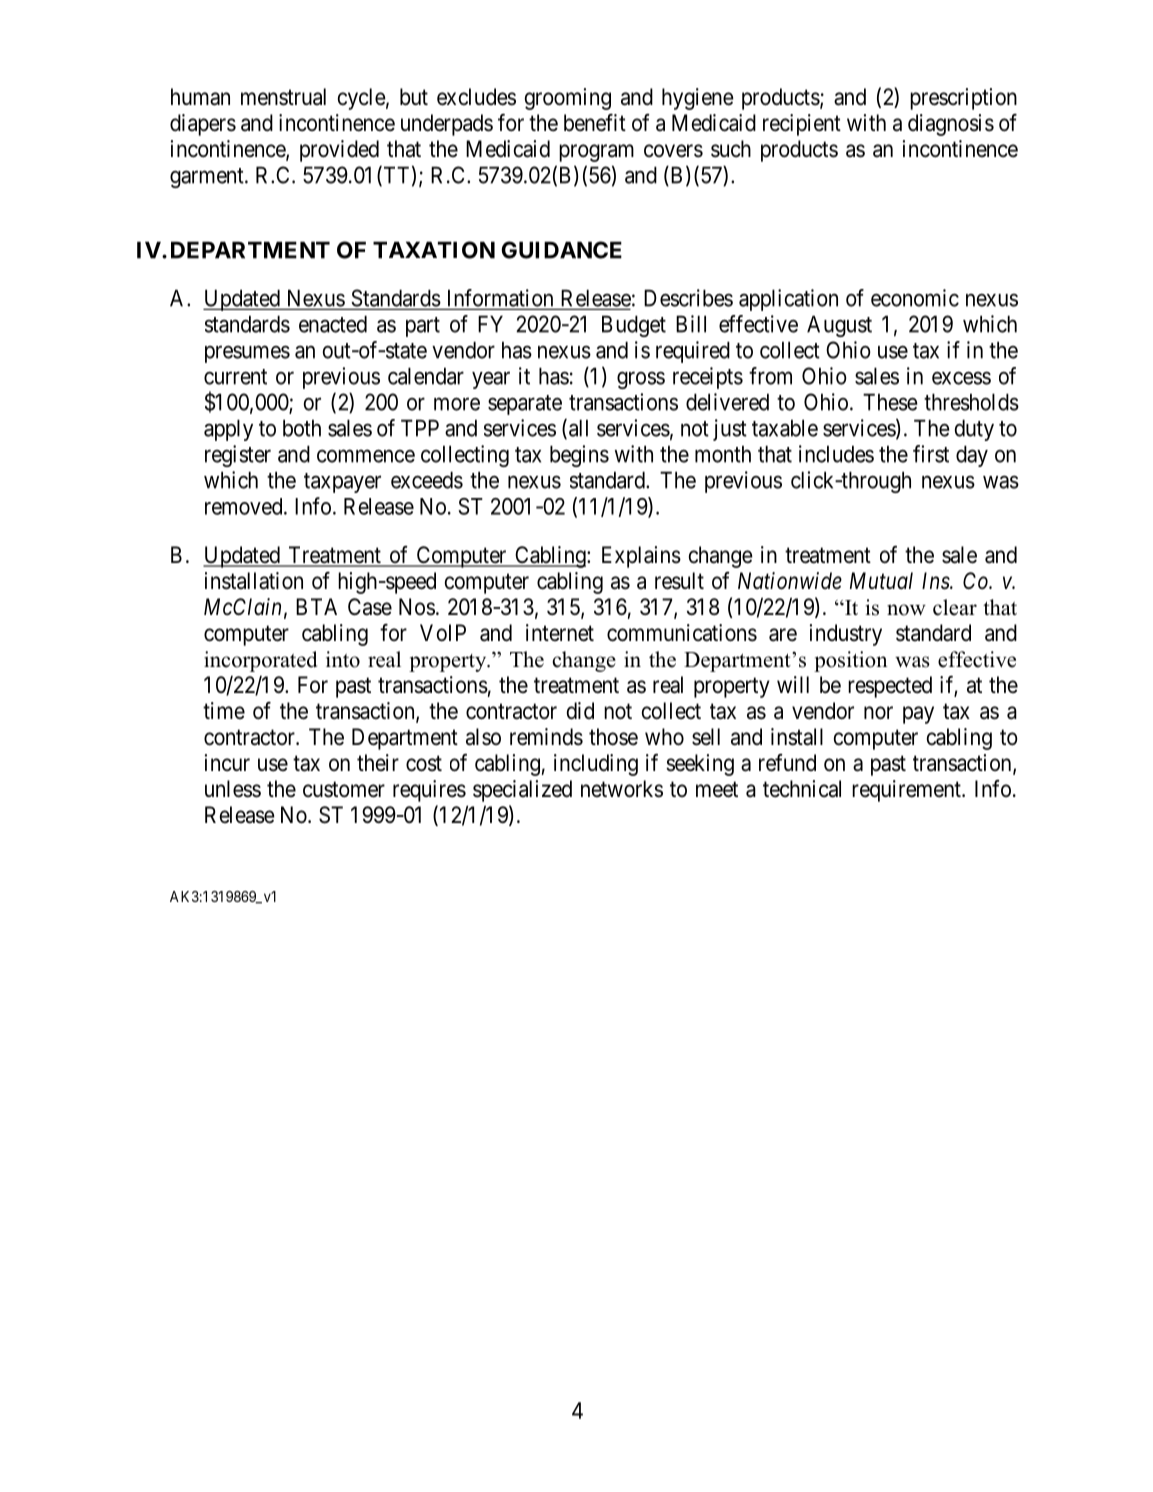 The width and height of the screenshot is (1153, 1492). Describe the element at coordinates (907, 791) in the screenshot. I see `requirement` at that location.
